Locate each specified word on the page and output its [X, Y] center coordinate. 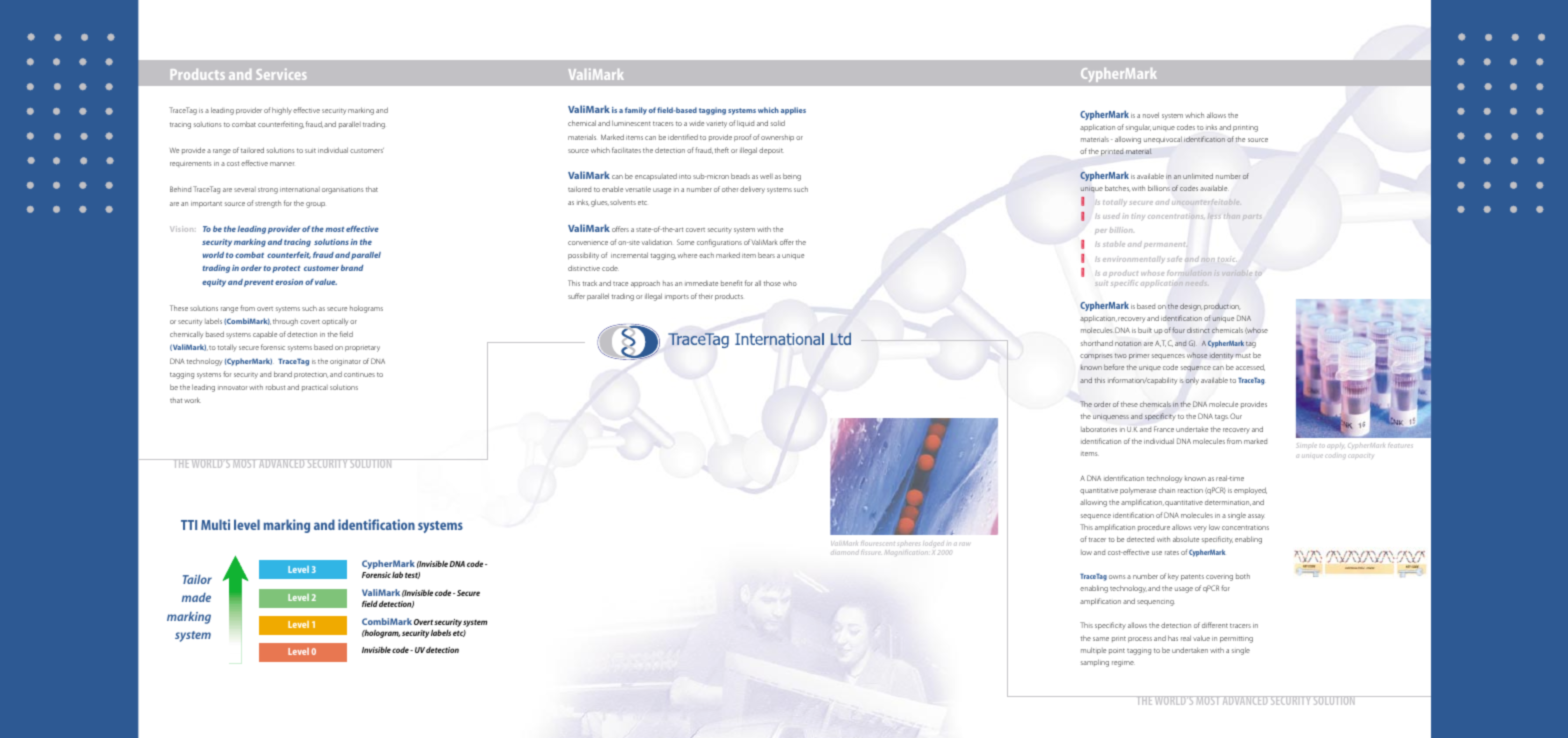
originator [345, 363]
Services [281, 74]
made [196, 597]
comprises [1096, 357]
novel [1151, 115]
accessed [1250, 367]
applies [793, 111]
